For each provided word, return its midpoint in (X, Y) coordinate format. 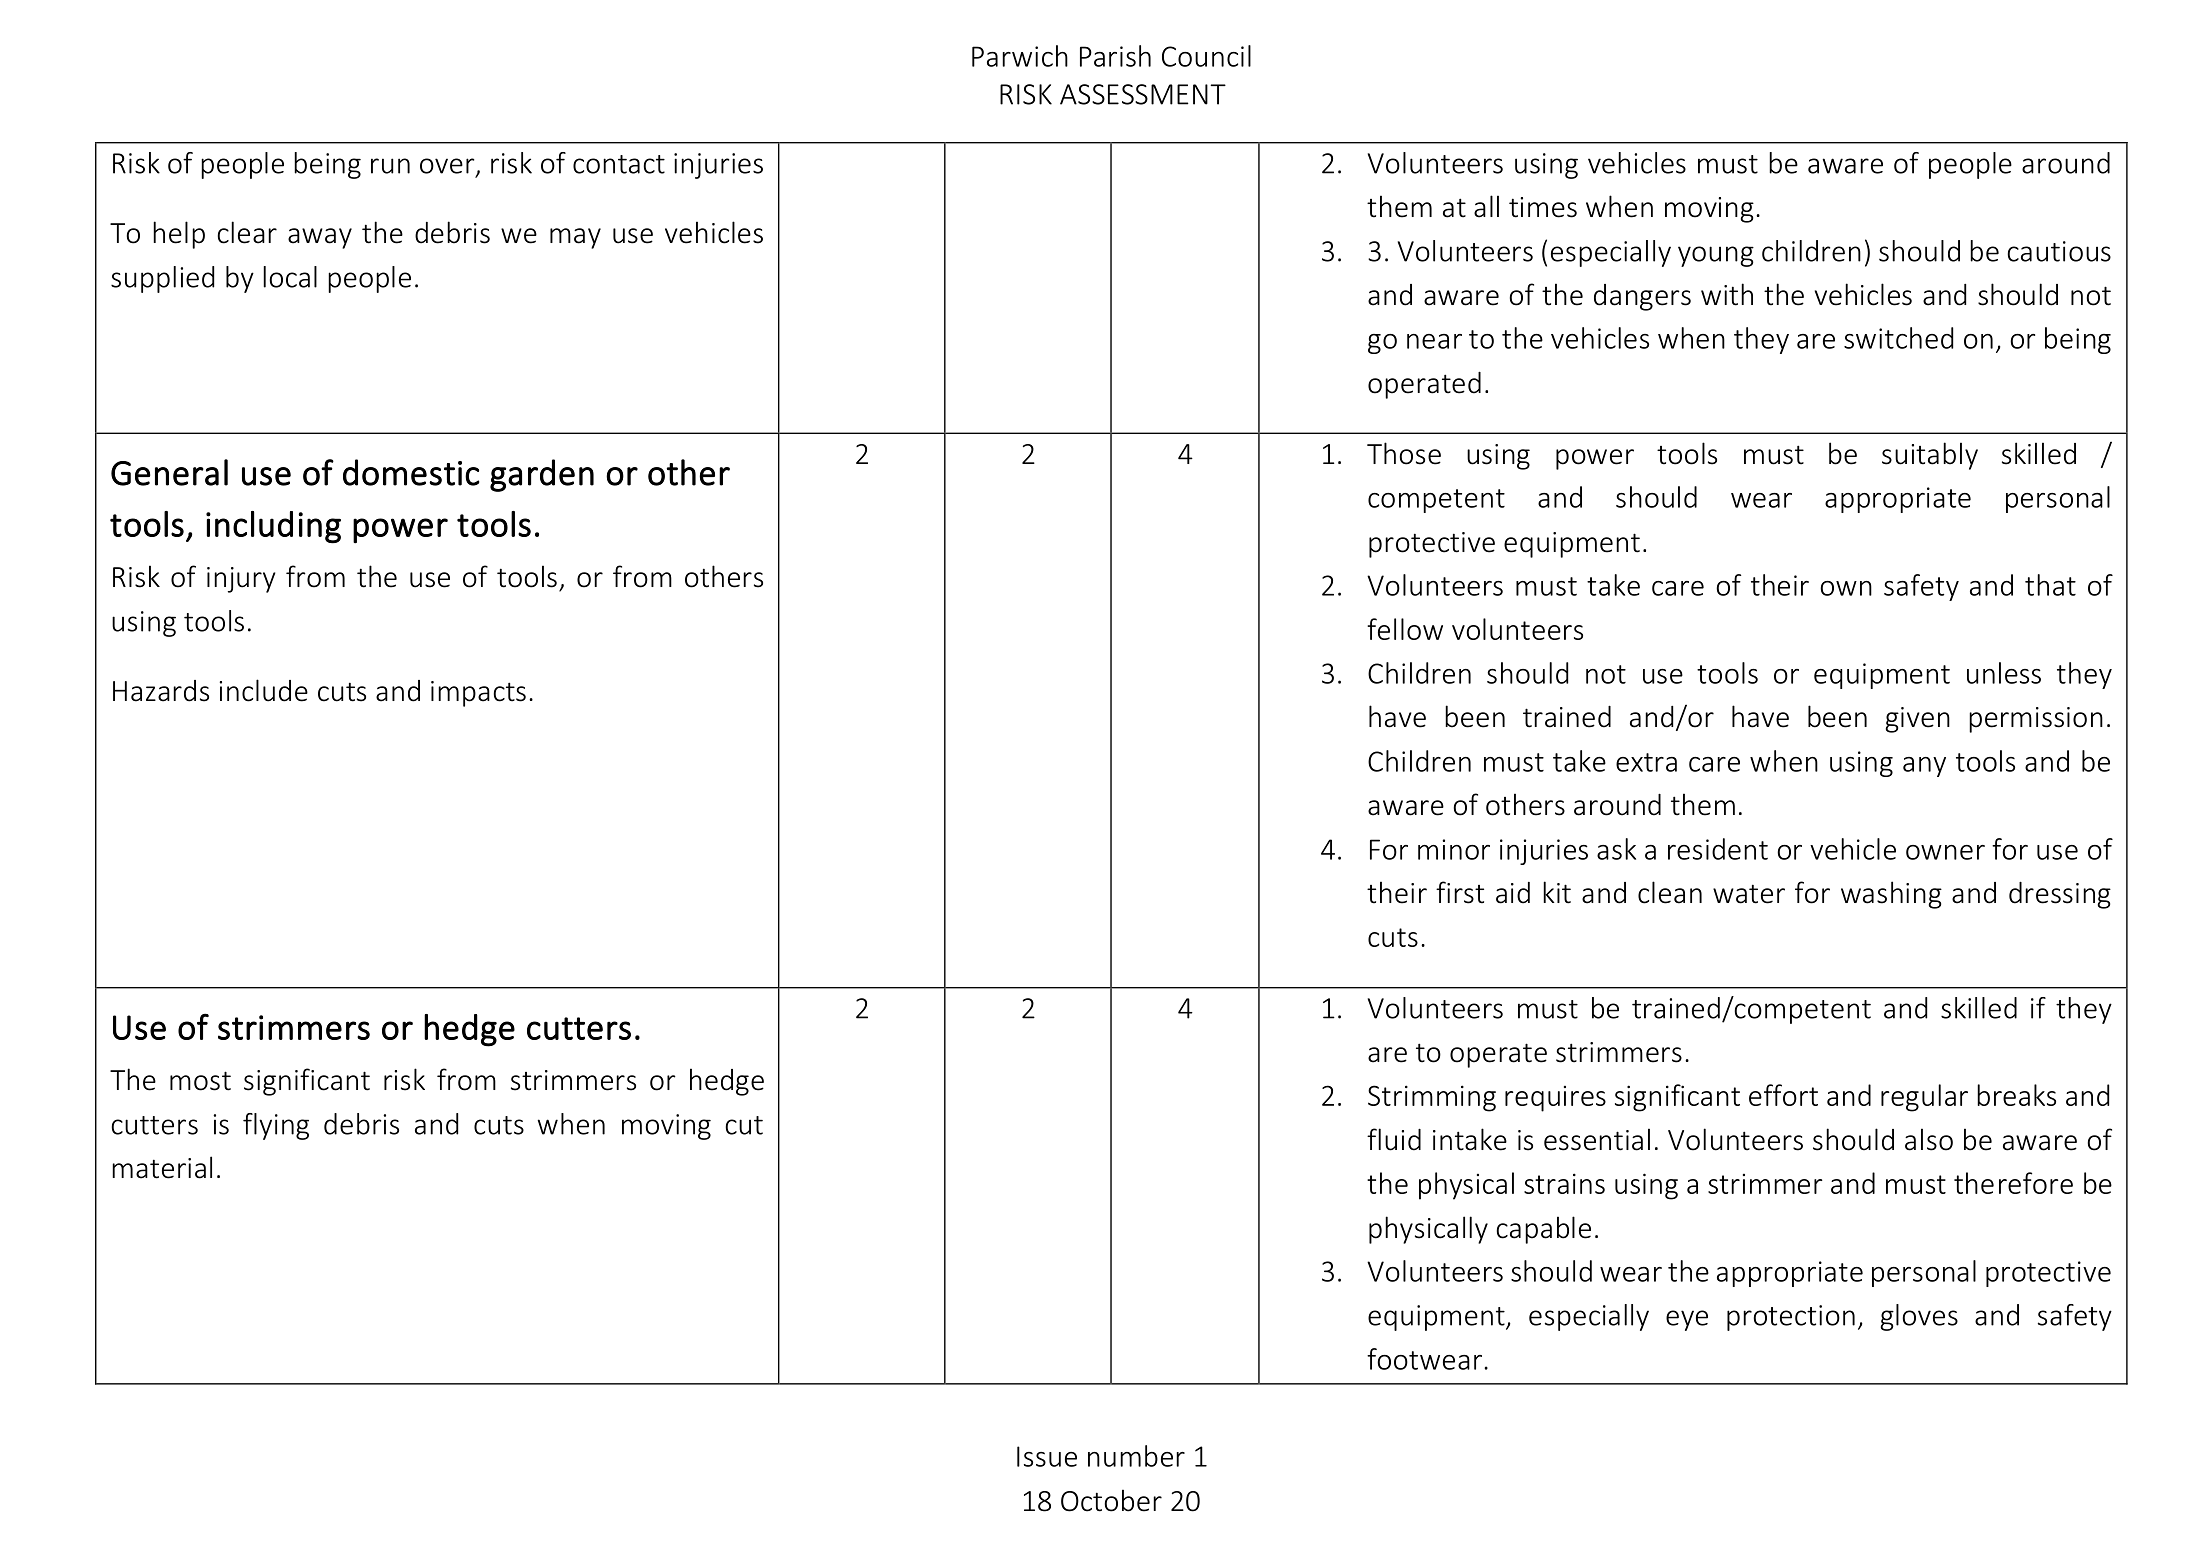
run (390, 166)
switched (1898, 338)
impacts (478, 694)
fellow (1405, 629)
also (1929, 1139)
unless (2004, 673)
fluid (1394, 1139)
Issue (1047, 1456)
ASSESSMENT (1143, 94)
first (1460, 892)
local (290, 277)
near (1434, 341)
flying (276, 1126)
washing (1891, 895)
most (200, 1081)
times (1543, 207)
